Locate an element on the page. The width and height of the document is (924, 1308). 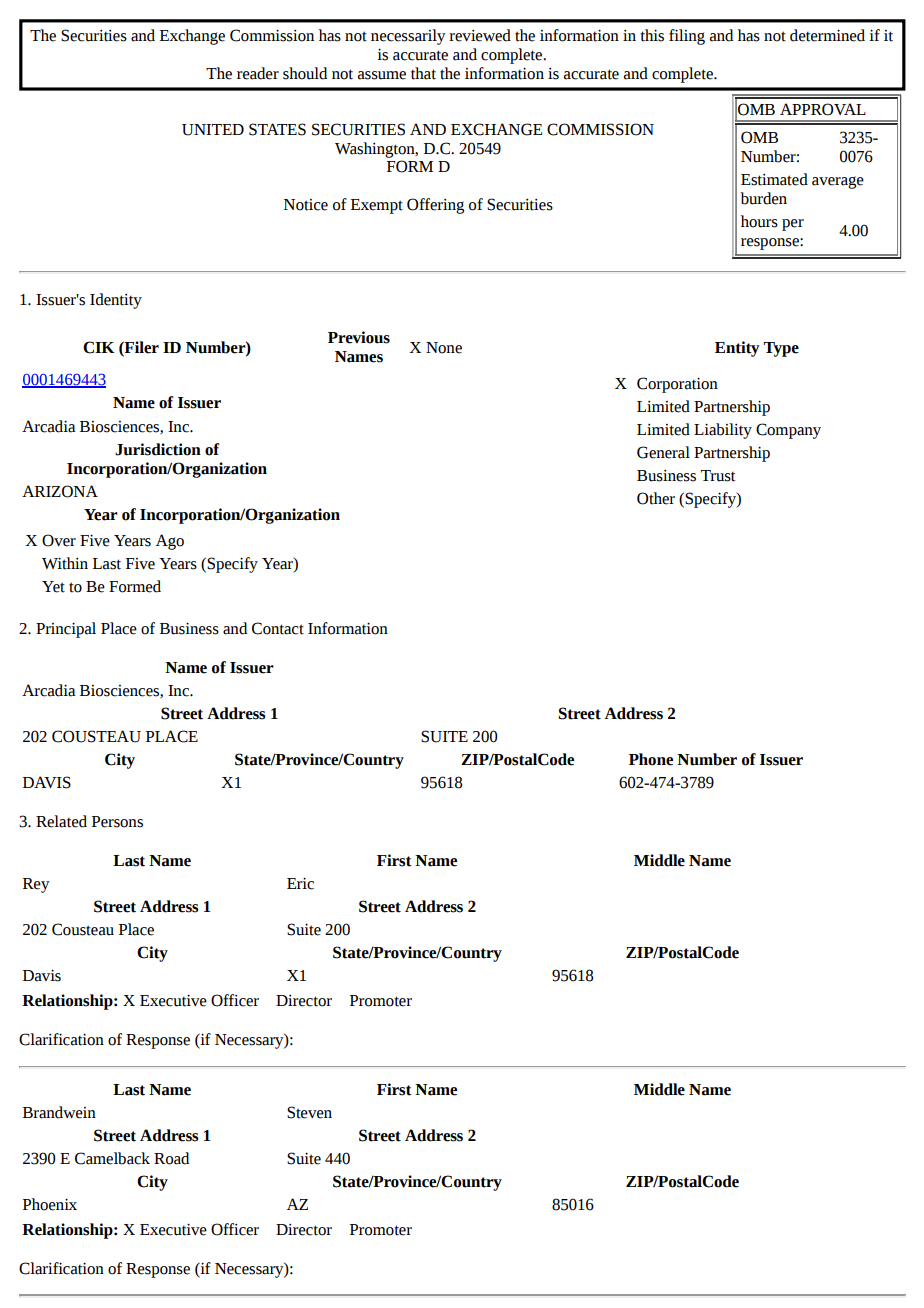
Liability is located at coordinates (723, 431).
